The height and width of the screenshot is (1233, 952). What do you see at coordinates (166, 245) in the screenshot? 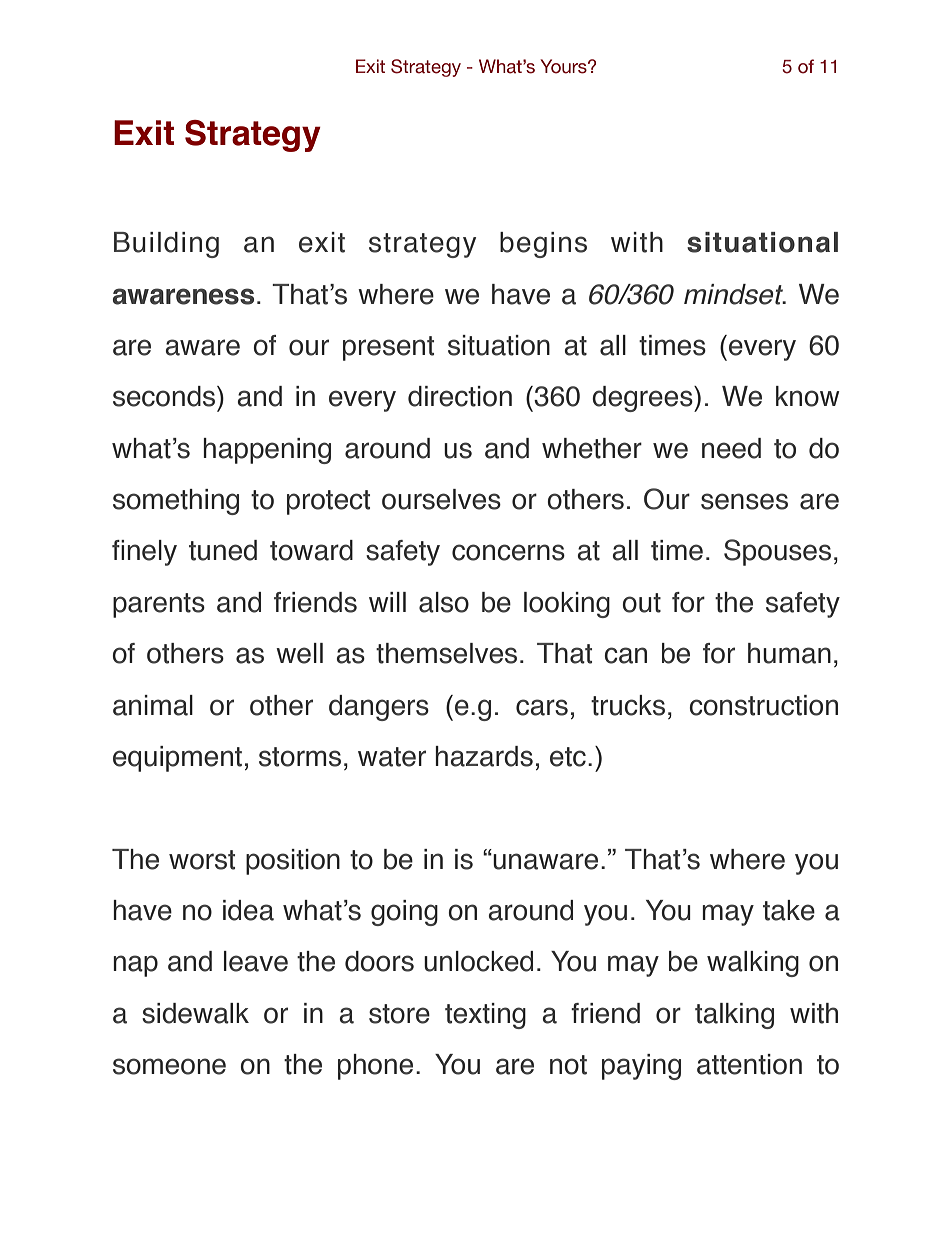
I see `Building` at bounding box center [166, 245].
